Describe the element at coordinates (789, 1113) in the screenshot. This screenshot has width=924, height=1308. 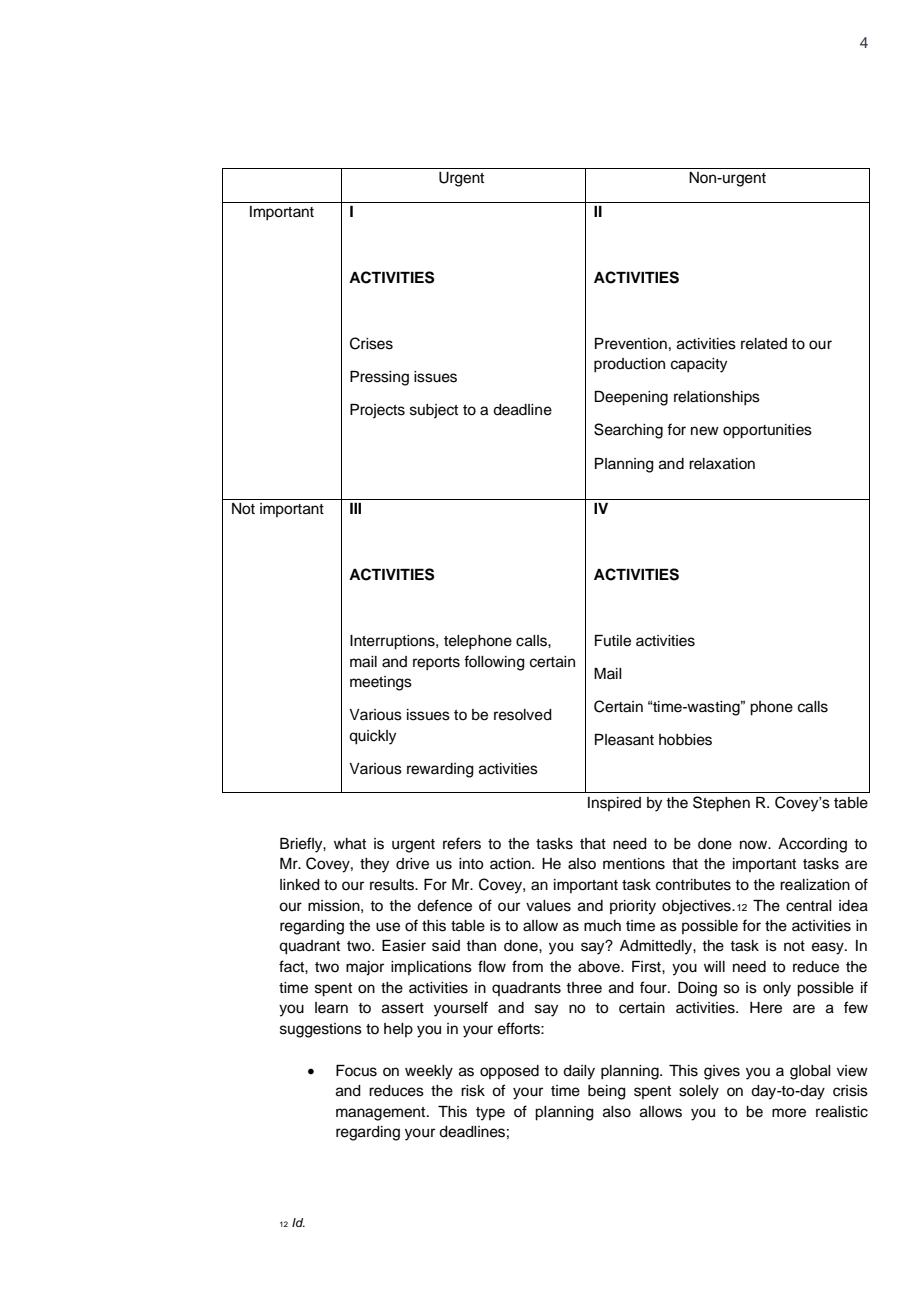
I see `more` at that location.
